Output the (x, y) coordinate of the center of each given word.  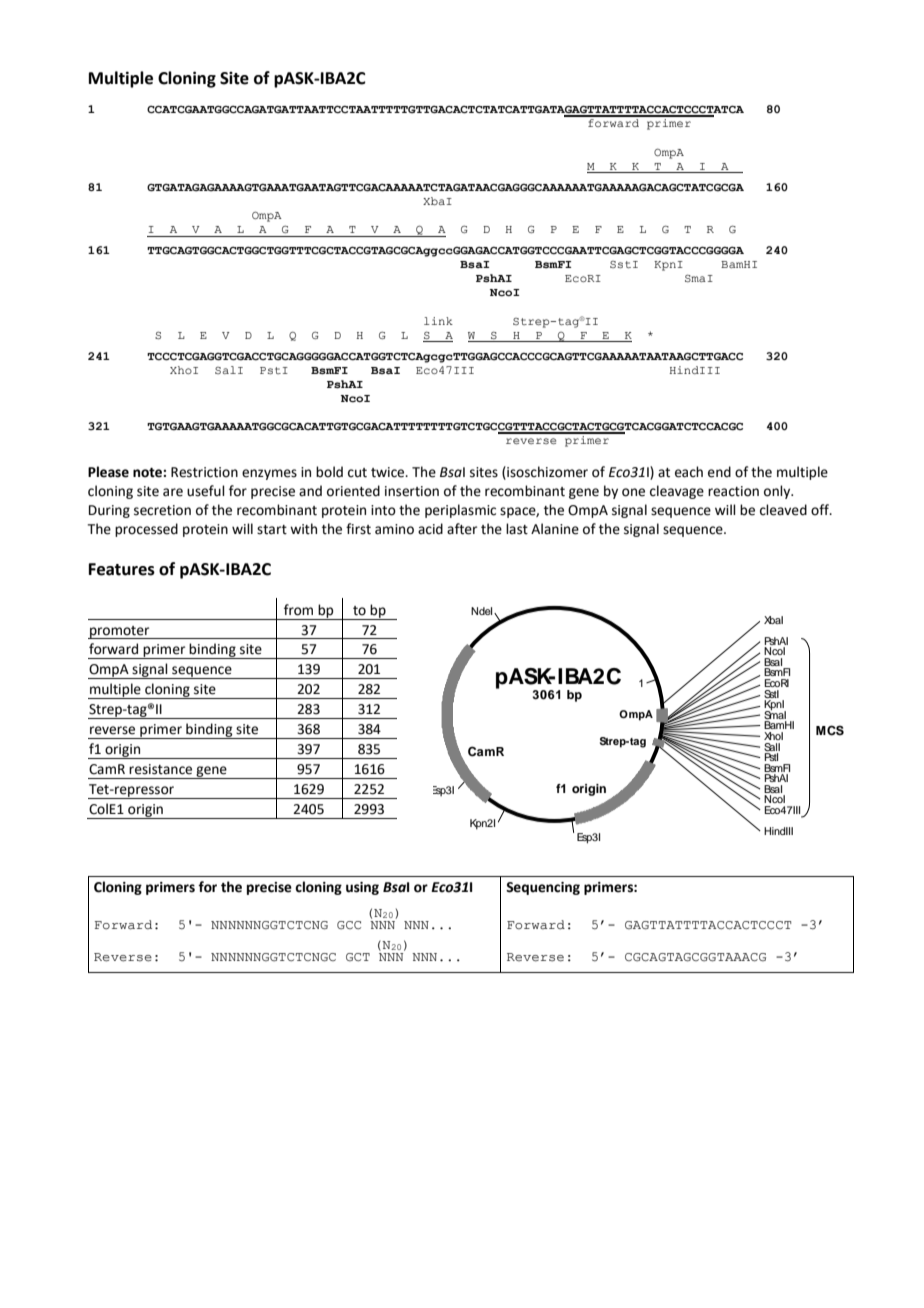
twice (389, 472)
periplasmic (460, 511)
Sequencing (543, 888)
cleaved (783, 510)
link (438, 321)
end (719, 472)
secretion (162, 510)
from (298, 610)
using (362, 888)
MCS (830, 730)
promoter (120, 632)
